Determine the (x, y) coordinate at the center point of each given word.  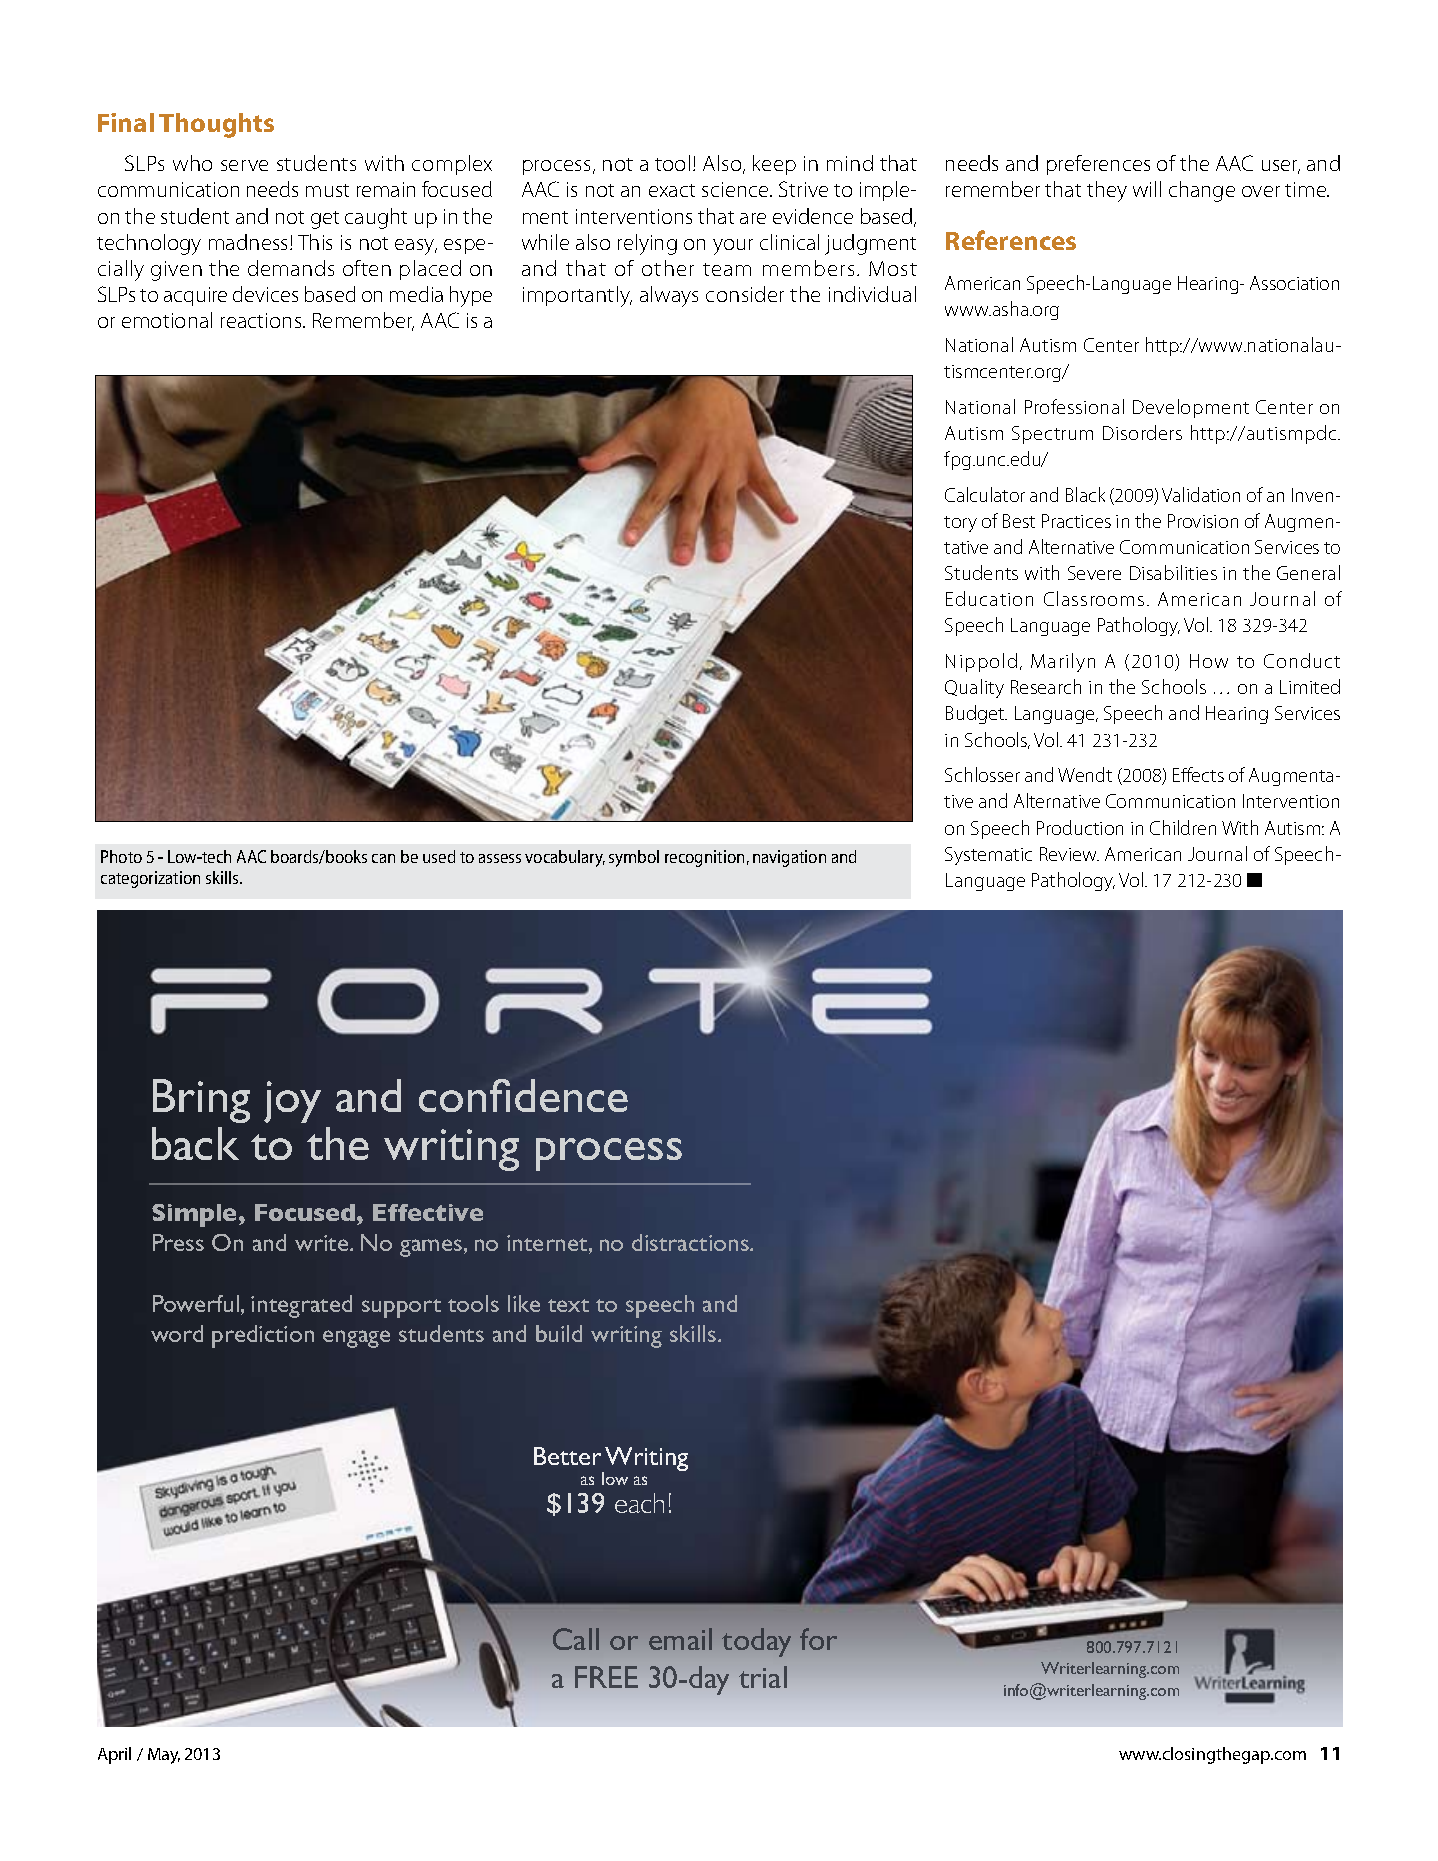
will (1147, 189)
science (736, 189)
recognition (704, 858)
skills (223, 877)
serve (244, 165)
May (164, 1756)
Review (1069, 854)
